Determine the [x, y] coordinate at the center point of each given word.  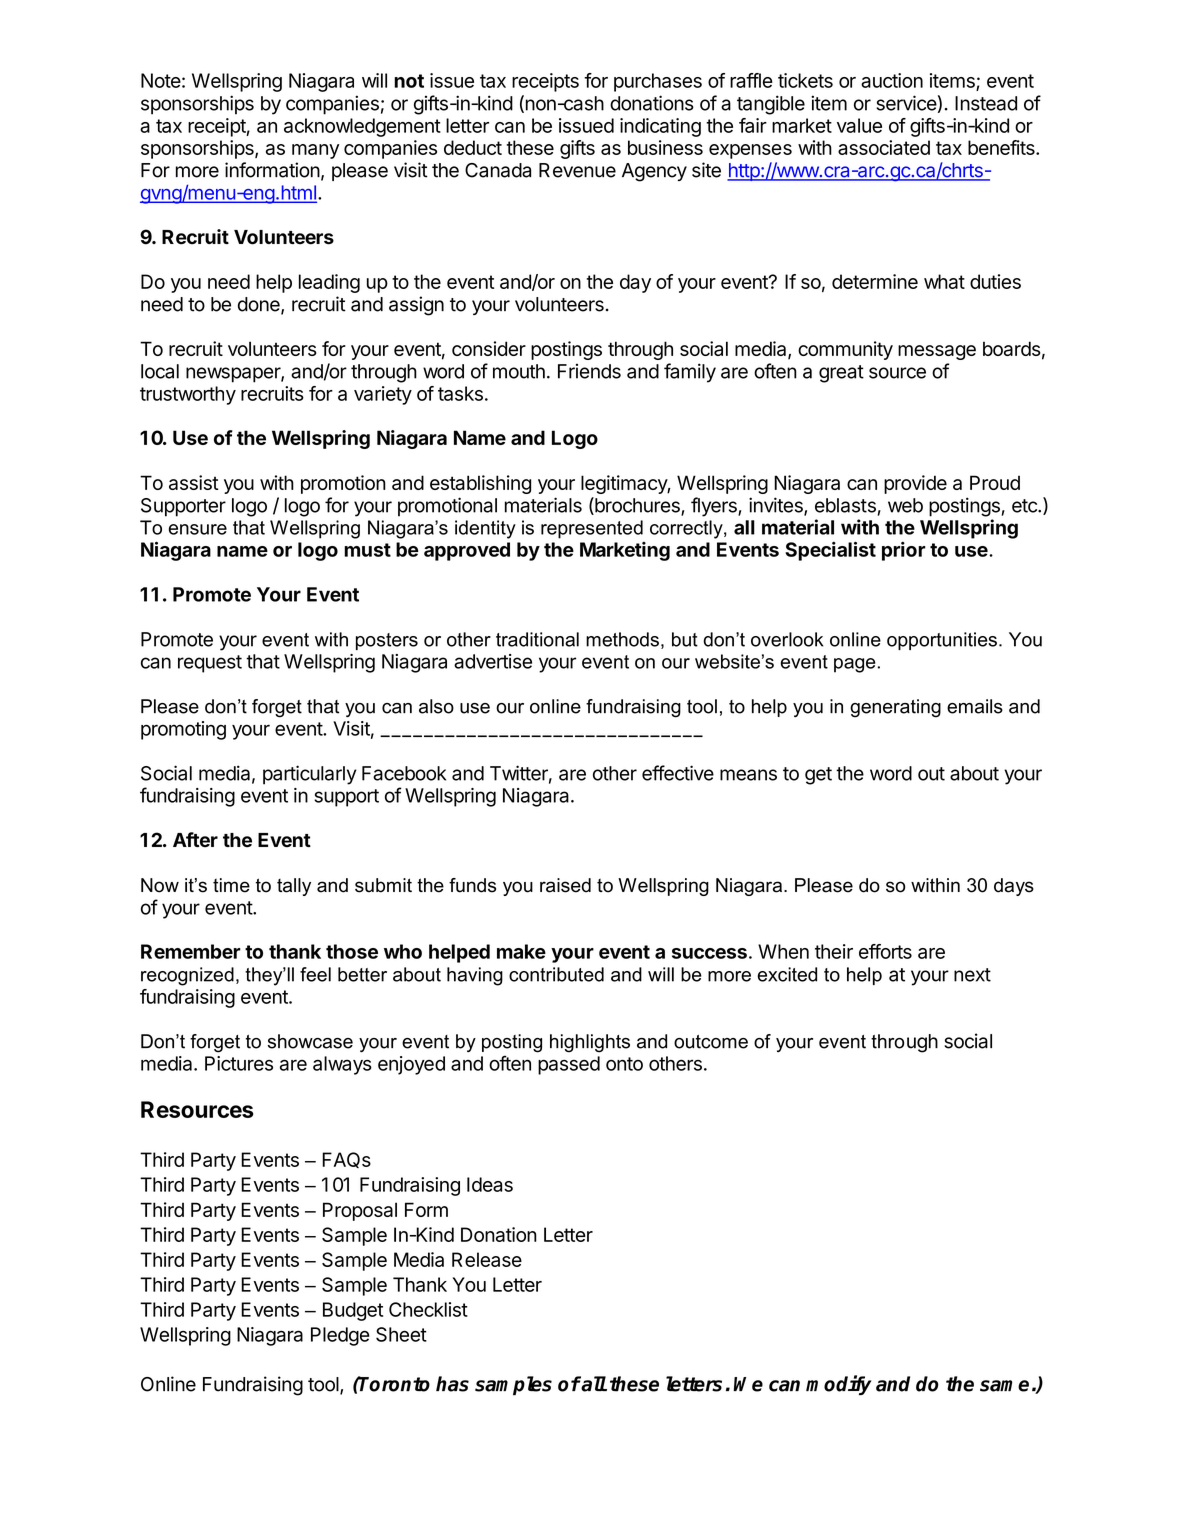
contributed [556, 974]
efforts [885, 951]
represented [592, 529]
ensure [198, 529]
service [906, 103]
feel [315, 974]
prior [904, 551]
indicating [660, 127]
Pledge [340, 1336]
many [315, 151]
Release [487, 1259]
